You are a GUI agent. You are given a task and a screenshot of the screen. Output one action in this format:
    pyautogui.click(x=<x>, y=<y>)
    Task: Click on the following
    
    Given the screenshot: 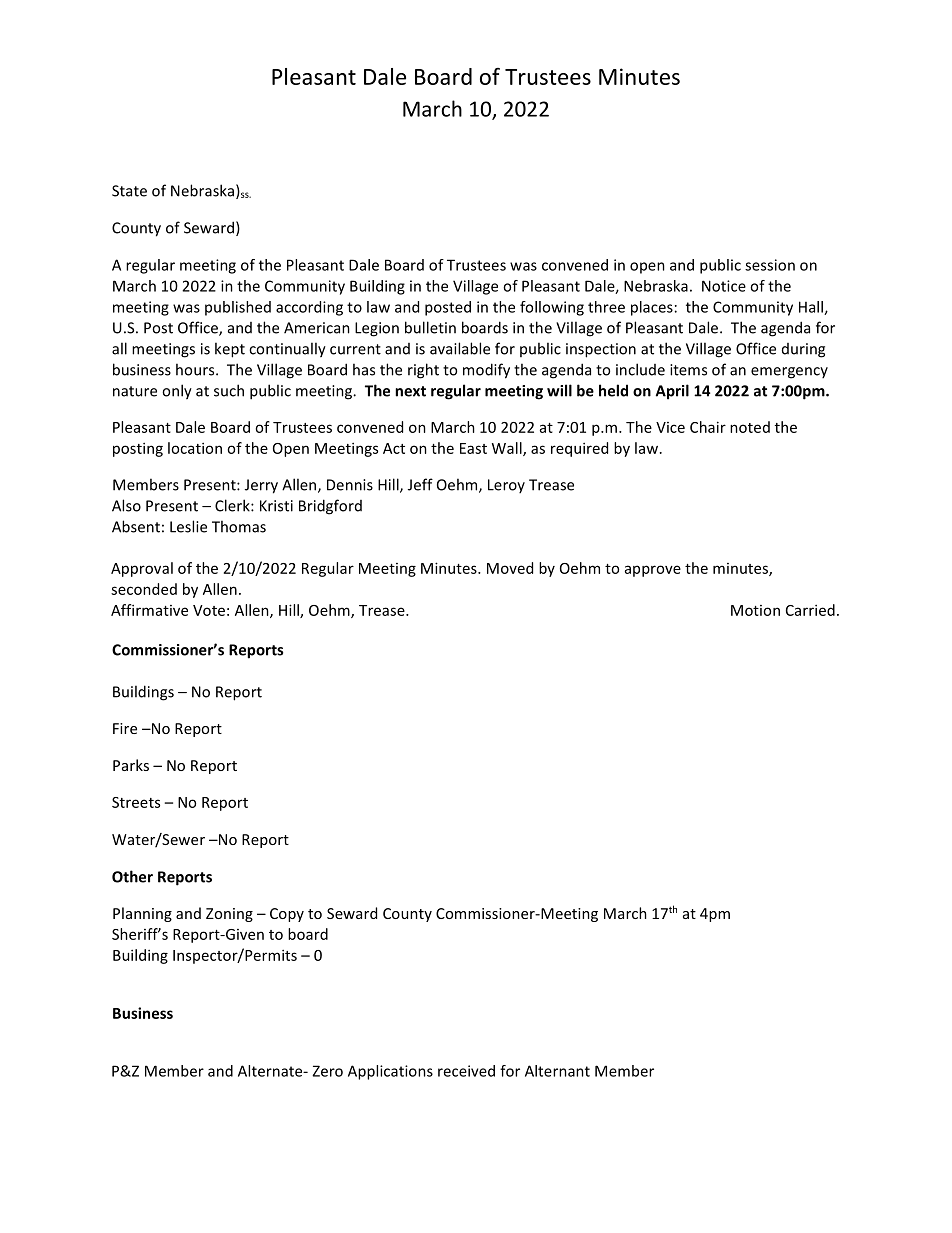 What is the action you would take?
    pyautogui.click(x=552, y=308)
